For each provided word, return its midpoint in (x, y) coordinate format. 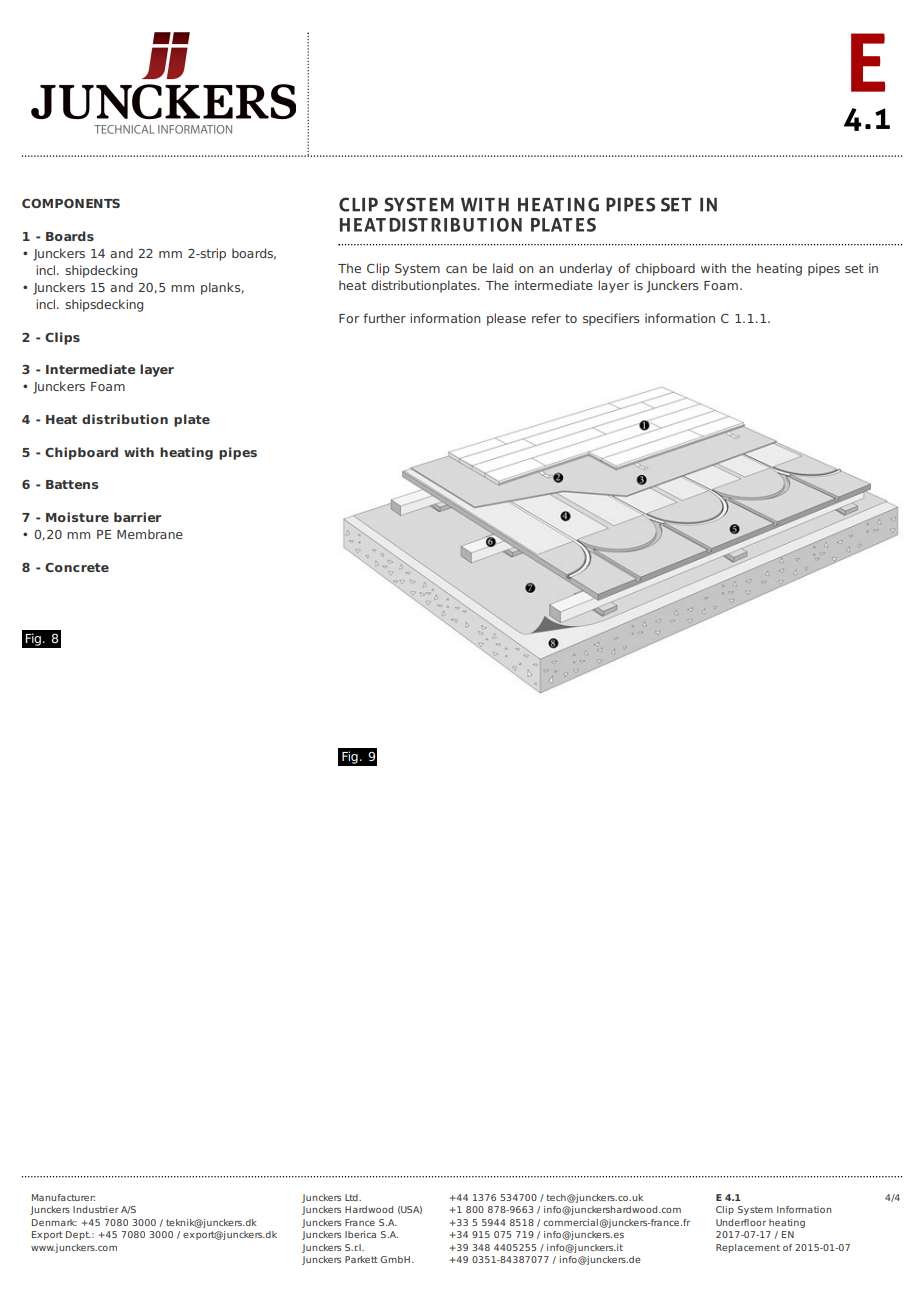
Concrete (77, 567)
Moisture (77, 517)
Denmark (54, 1222)
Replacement (748, 1248)
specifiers (611, 319)
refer (546, 318)
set (854, 268)
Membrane (150, 534)
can (456, 269)
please (506, 319)
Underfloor (741, 1222)
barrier (137, 517)
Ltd (352, 1197)
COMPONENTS (71, 203)
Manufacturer (63, 1197)
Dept (78, 1235)
